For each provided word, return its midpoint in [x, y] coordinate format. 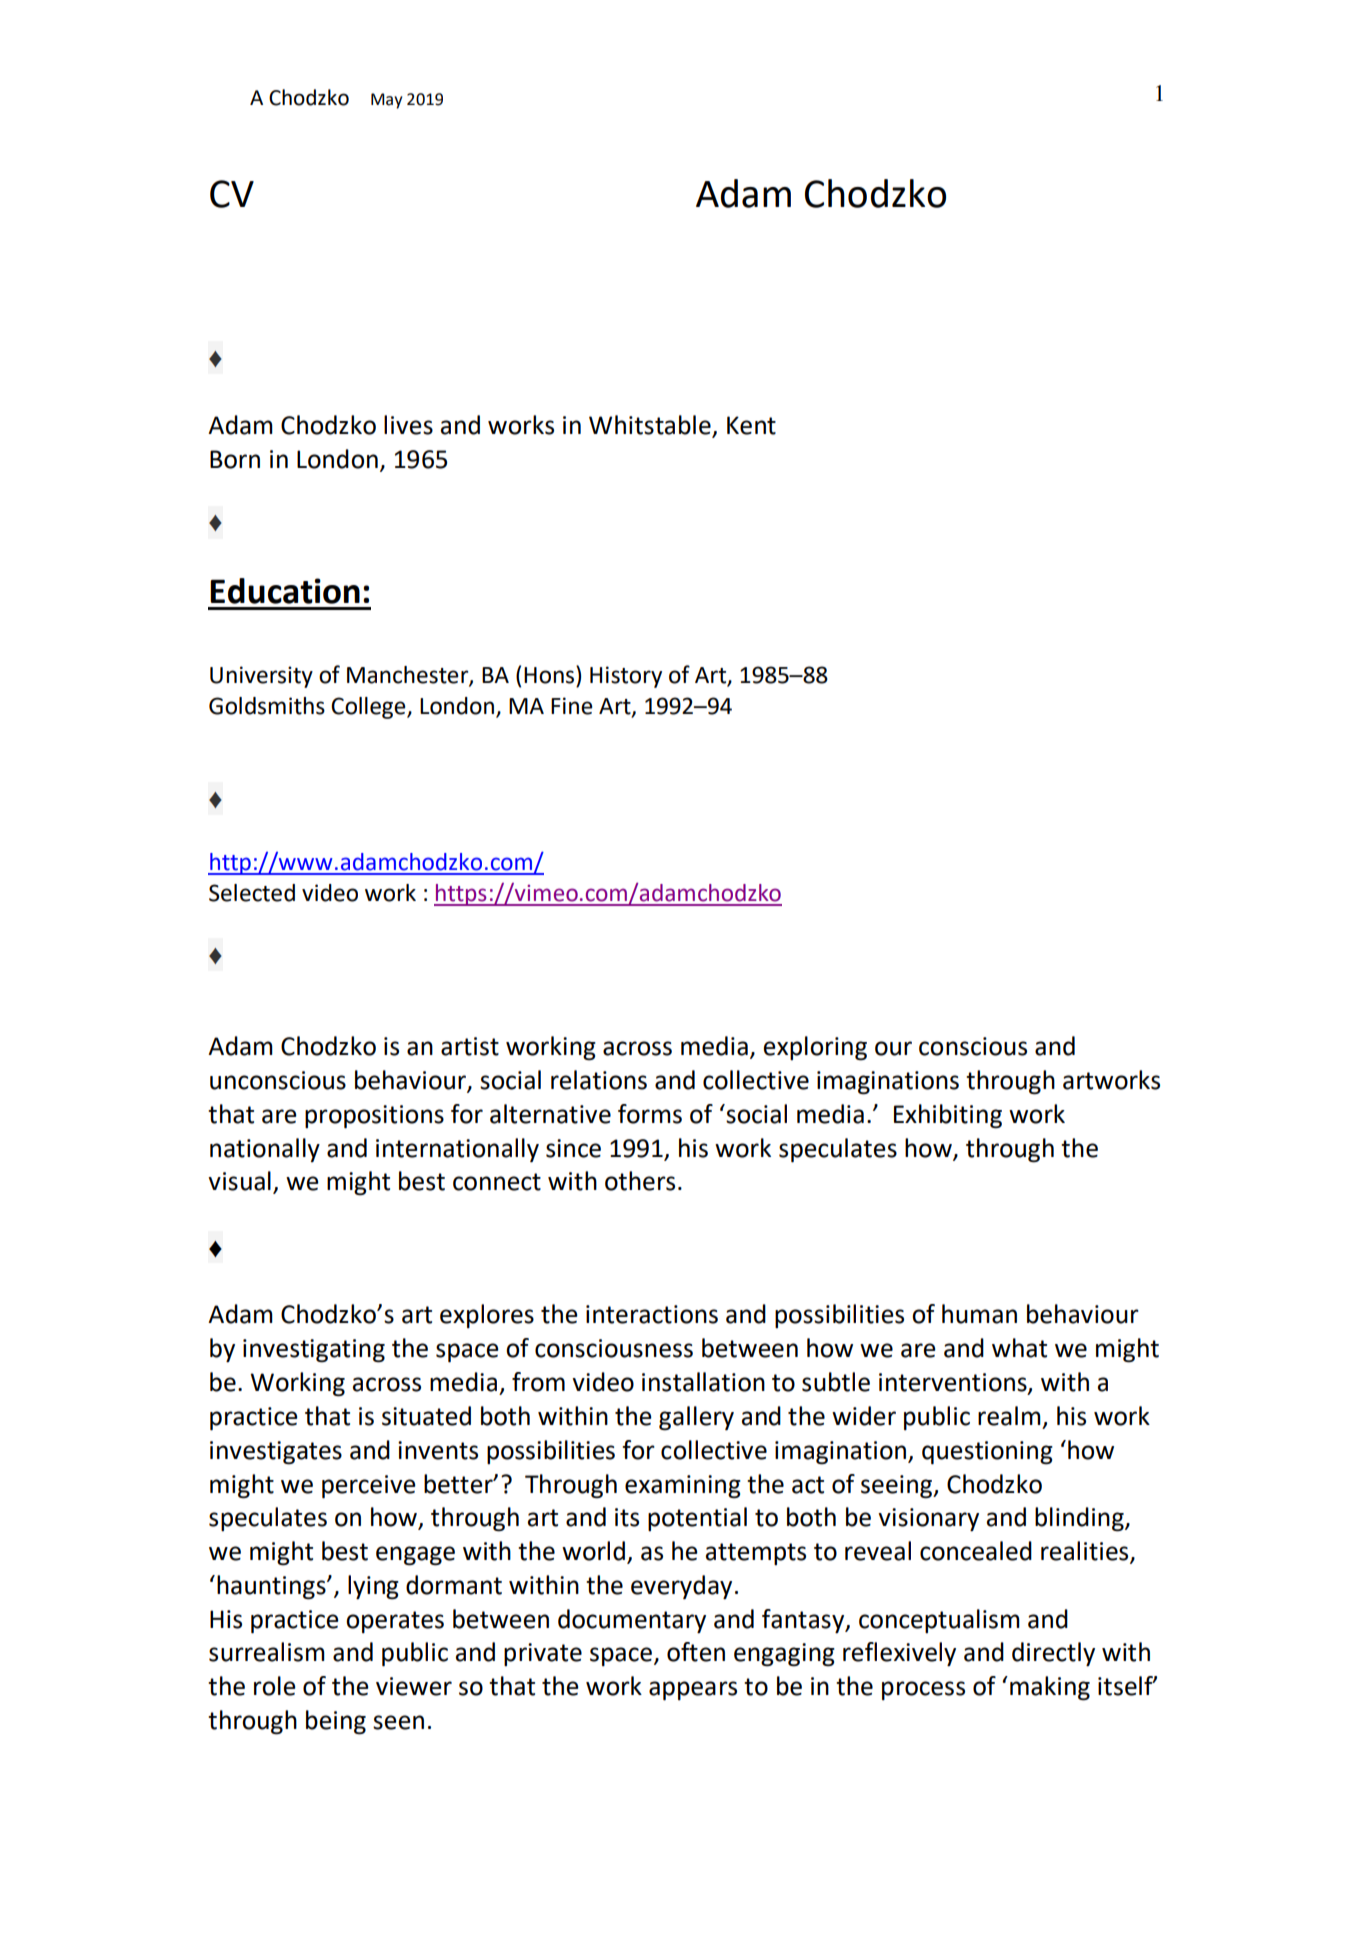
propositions [374, 1117]
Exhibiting [948, 1116]
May [386, 101]
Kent [751, 425]
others [640, 1181]
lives [408, 425]
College [369, 708]
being [336, 1722]
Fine [572, 706]
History [626, 677]
